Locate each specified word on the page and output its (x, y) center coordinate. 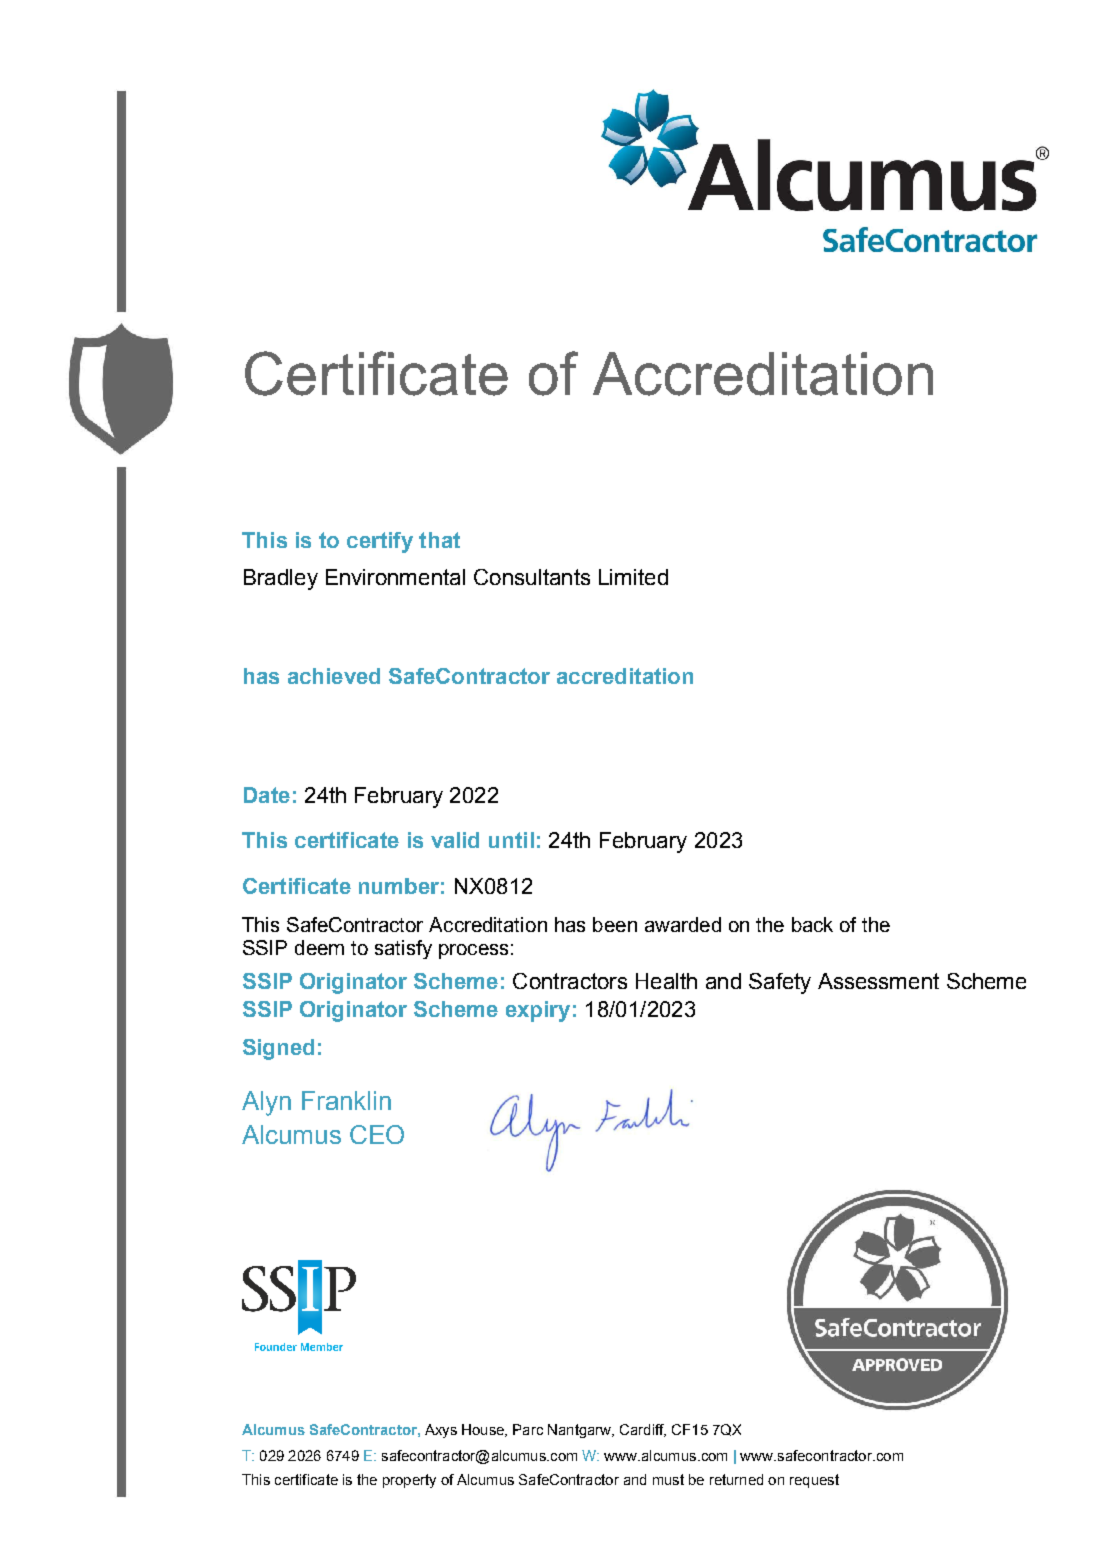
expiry (538, 1011)
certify (380, 542)
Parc (528, 1429)
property (409, 1481)
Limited (633, 577)
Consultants (532, 577)
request (814, 1481)
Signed (278, 1049)
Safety (780, 983)
